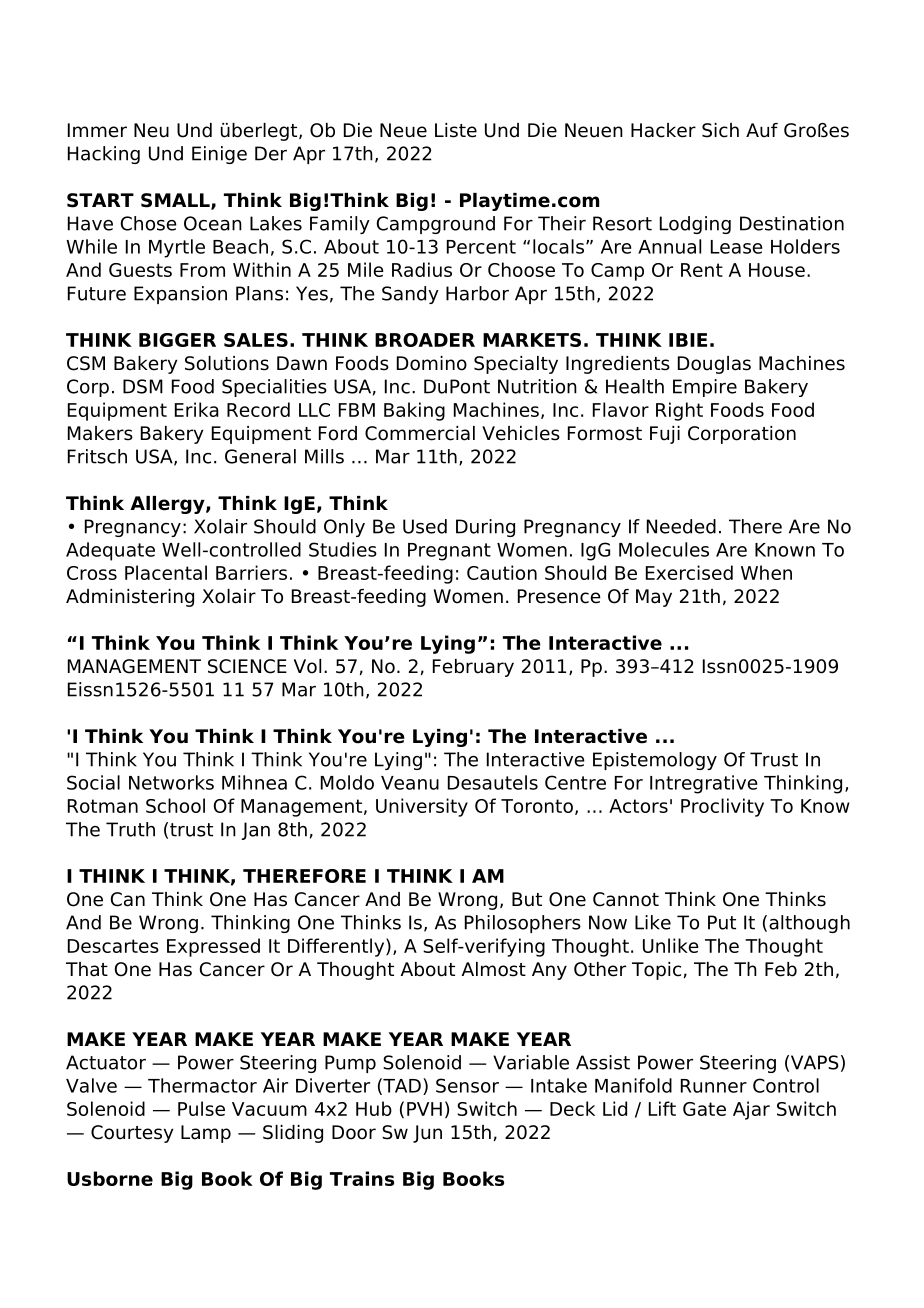 This image has height=1308, width=924. I want to click on Gate, so click(704, 1109).
